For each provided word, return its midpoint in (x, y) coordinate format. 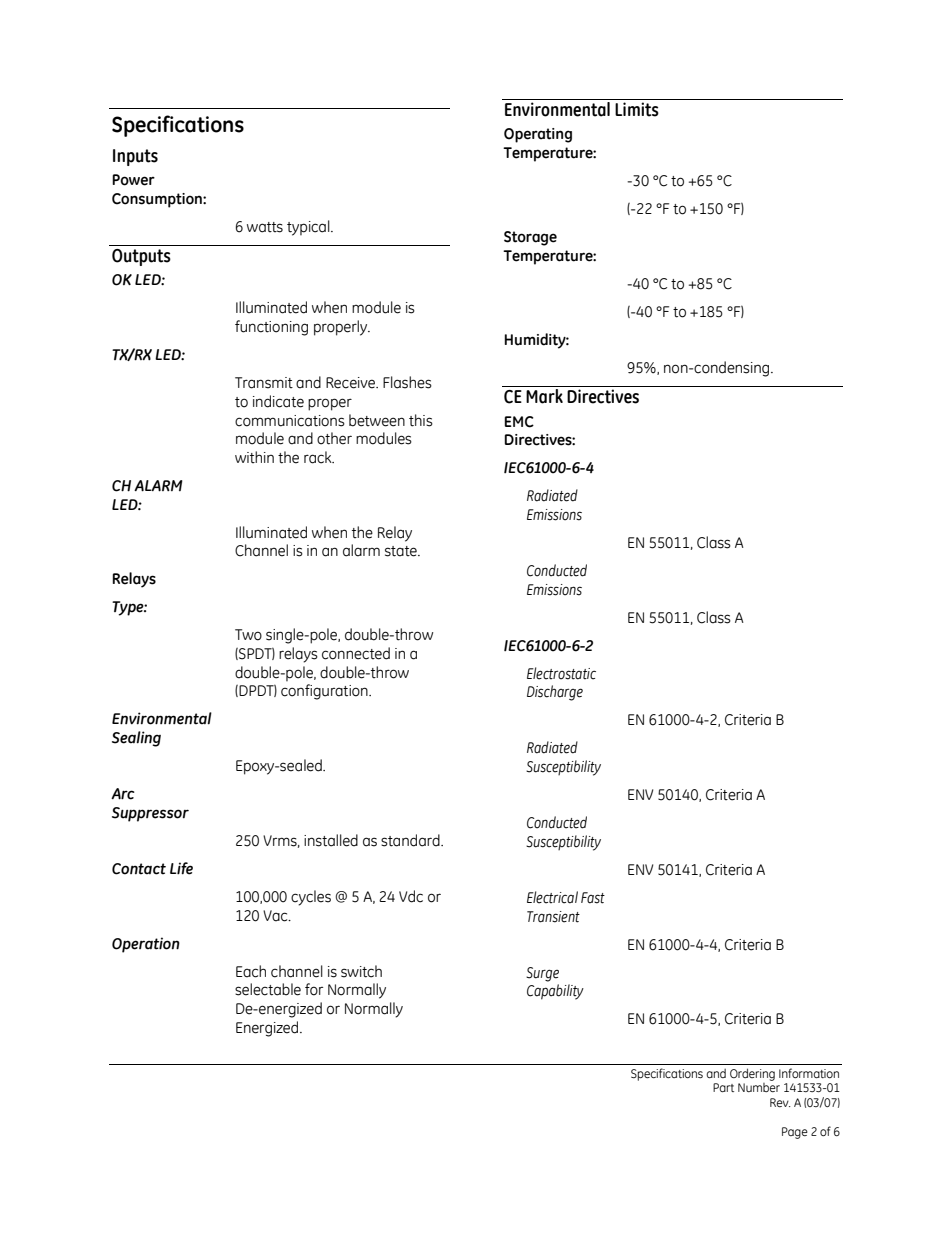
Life (181, 868)
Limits (637, 109)
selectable (268, 989)
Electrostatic (561, 673)
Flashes (407, 382)
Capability (555, 992)
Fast (593, 898)
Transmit (264, 383)
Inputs (135, 157)
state (402, 551)
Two (248, 635)
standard (411, 840)
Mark (545, 395)
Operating (538, 135)
